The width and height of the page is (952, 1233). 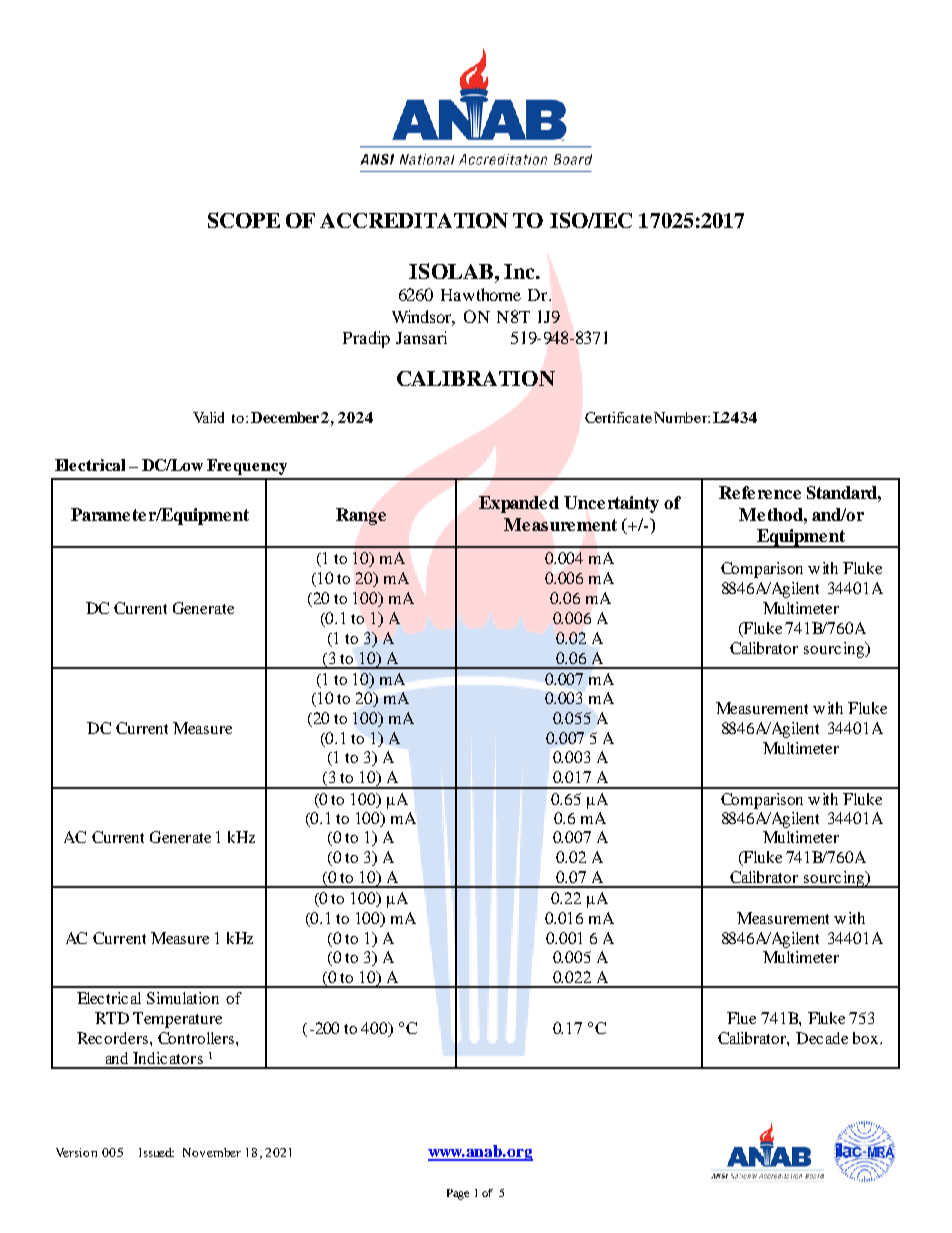 What do you see at coordinates (247, 467) in the page?
I see `Frequency` at bounding box center [247, 467].
